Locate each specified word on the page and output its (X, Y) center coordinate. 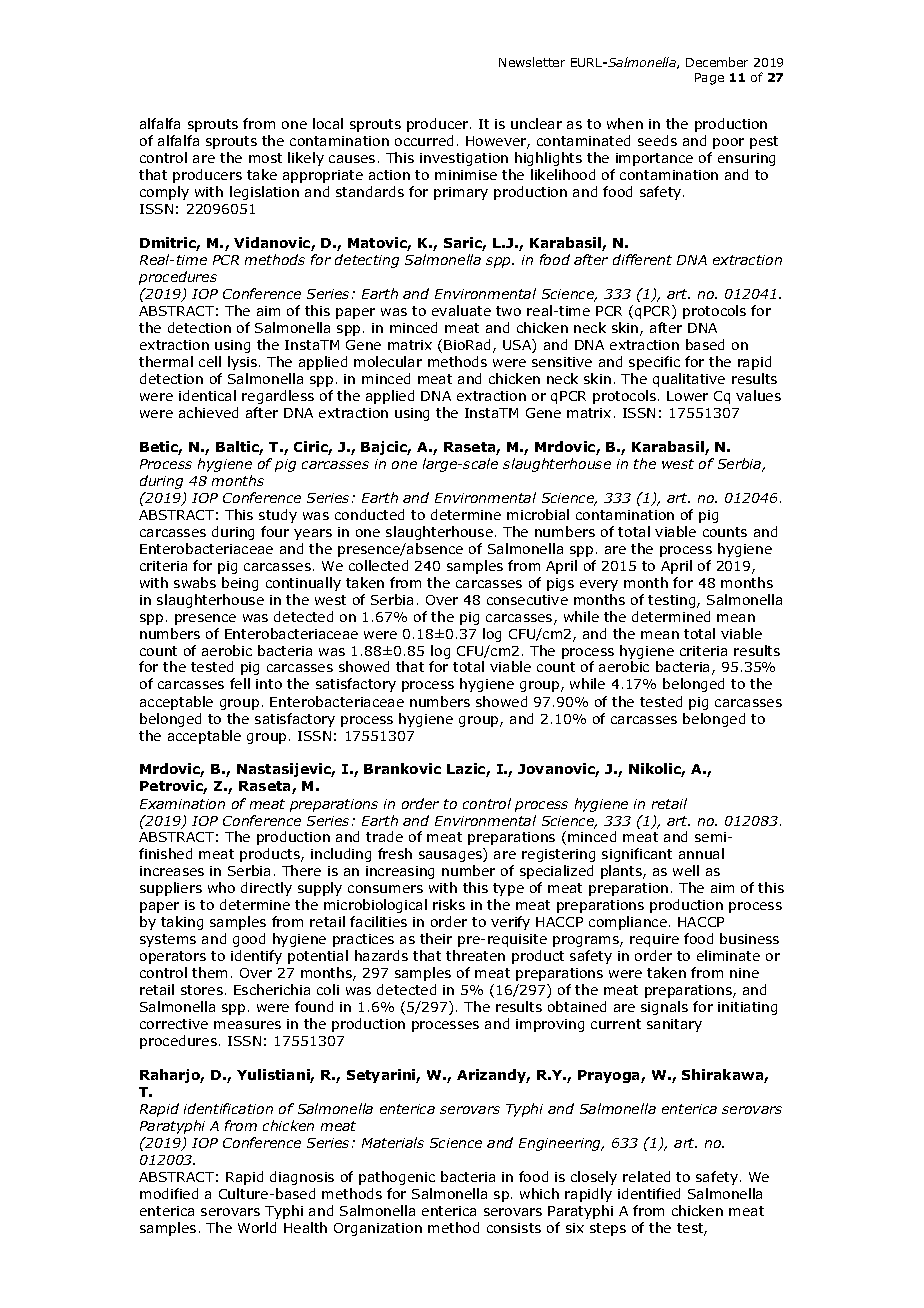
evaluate (461, 310)
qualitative (689, 380)
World (257, 1227)
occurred (424, 140)
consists (514, 1228)
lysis (244, 363)
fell (240, 683)
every (599, 585)
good (249, 940)
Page (709, 79)
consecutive (527, 600)
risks (449, 904)
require (654, 940)
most (265, 158)
